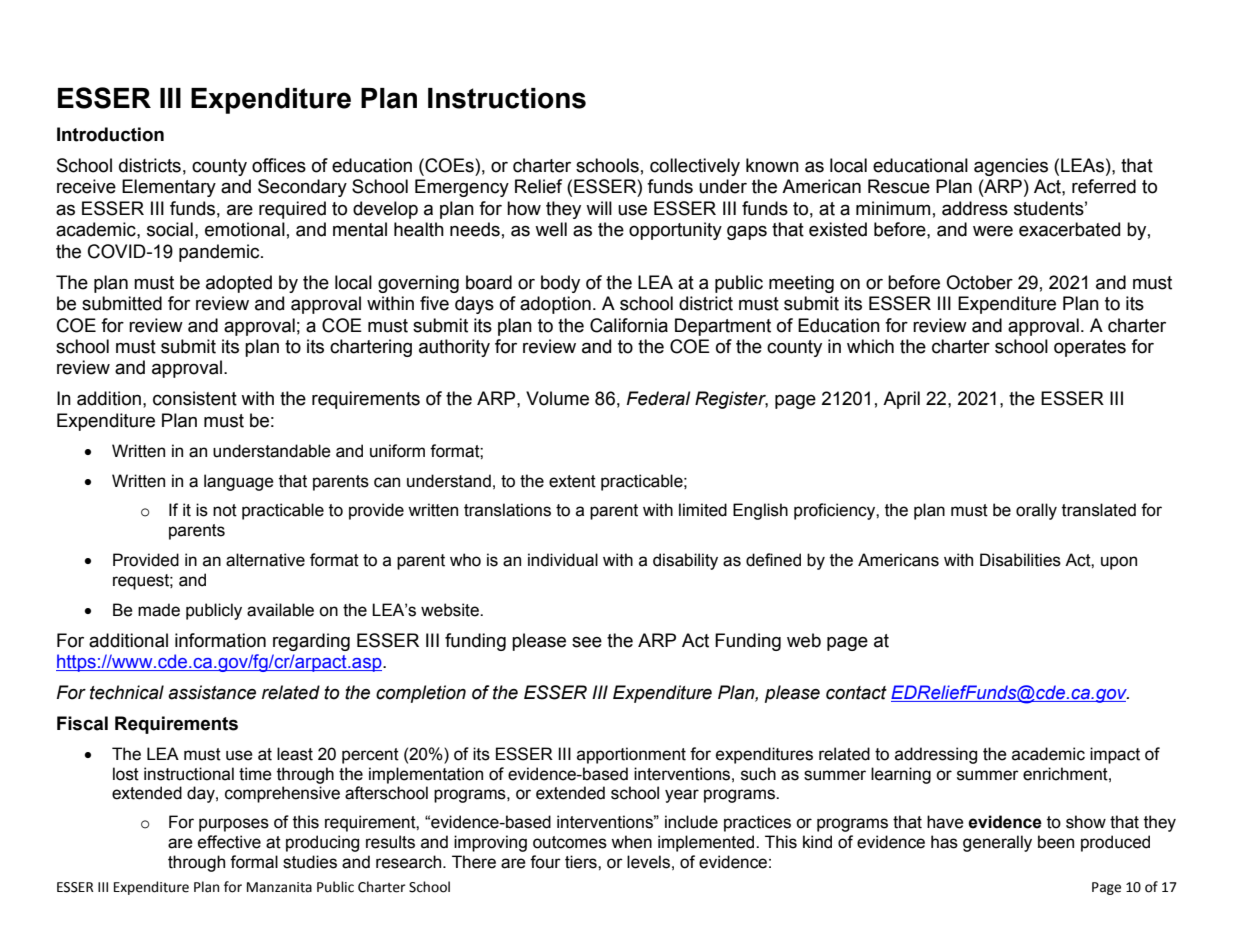  Describe the element at coordinates (507, 98) in the image. I see `Instructions` at that location.
